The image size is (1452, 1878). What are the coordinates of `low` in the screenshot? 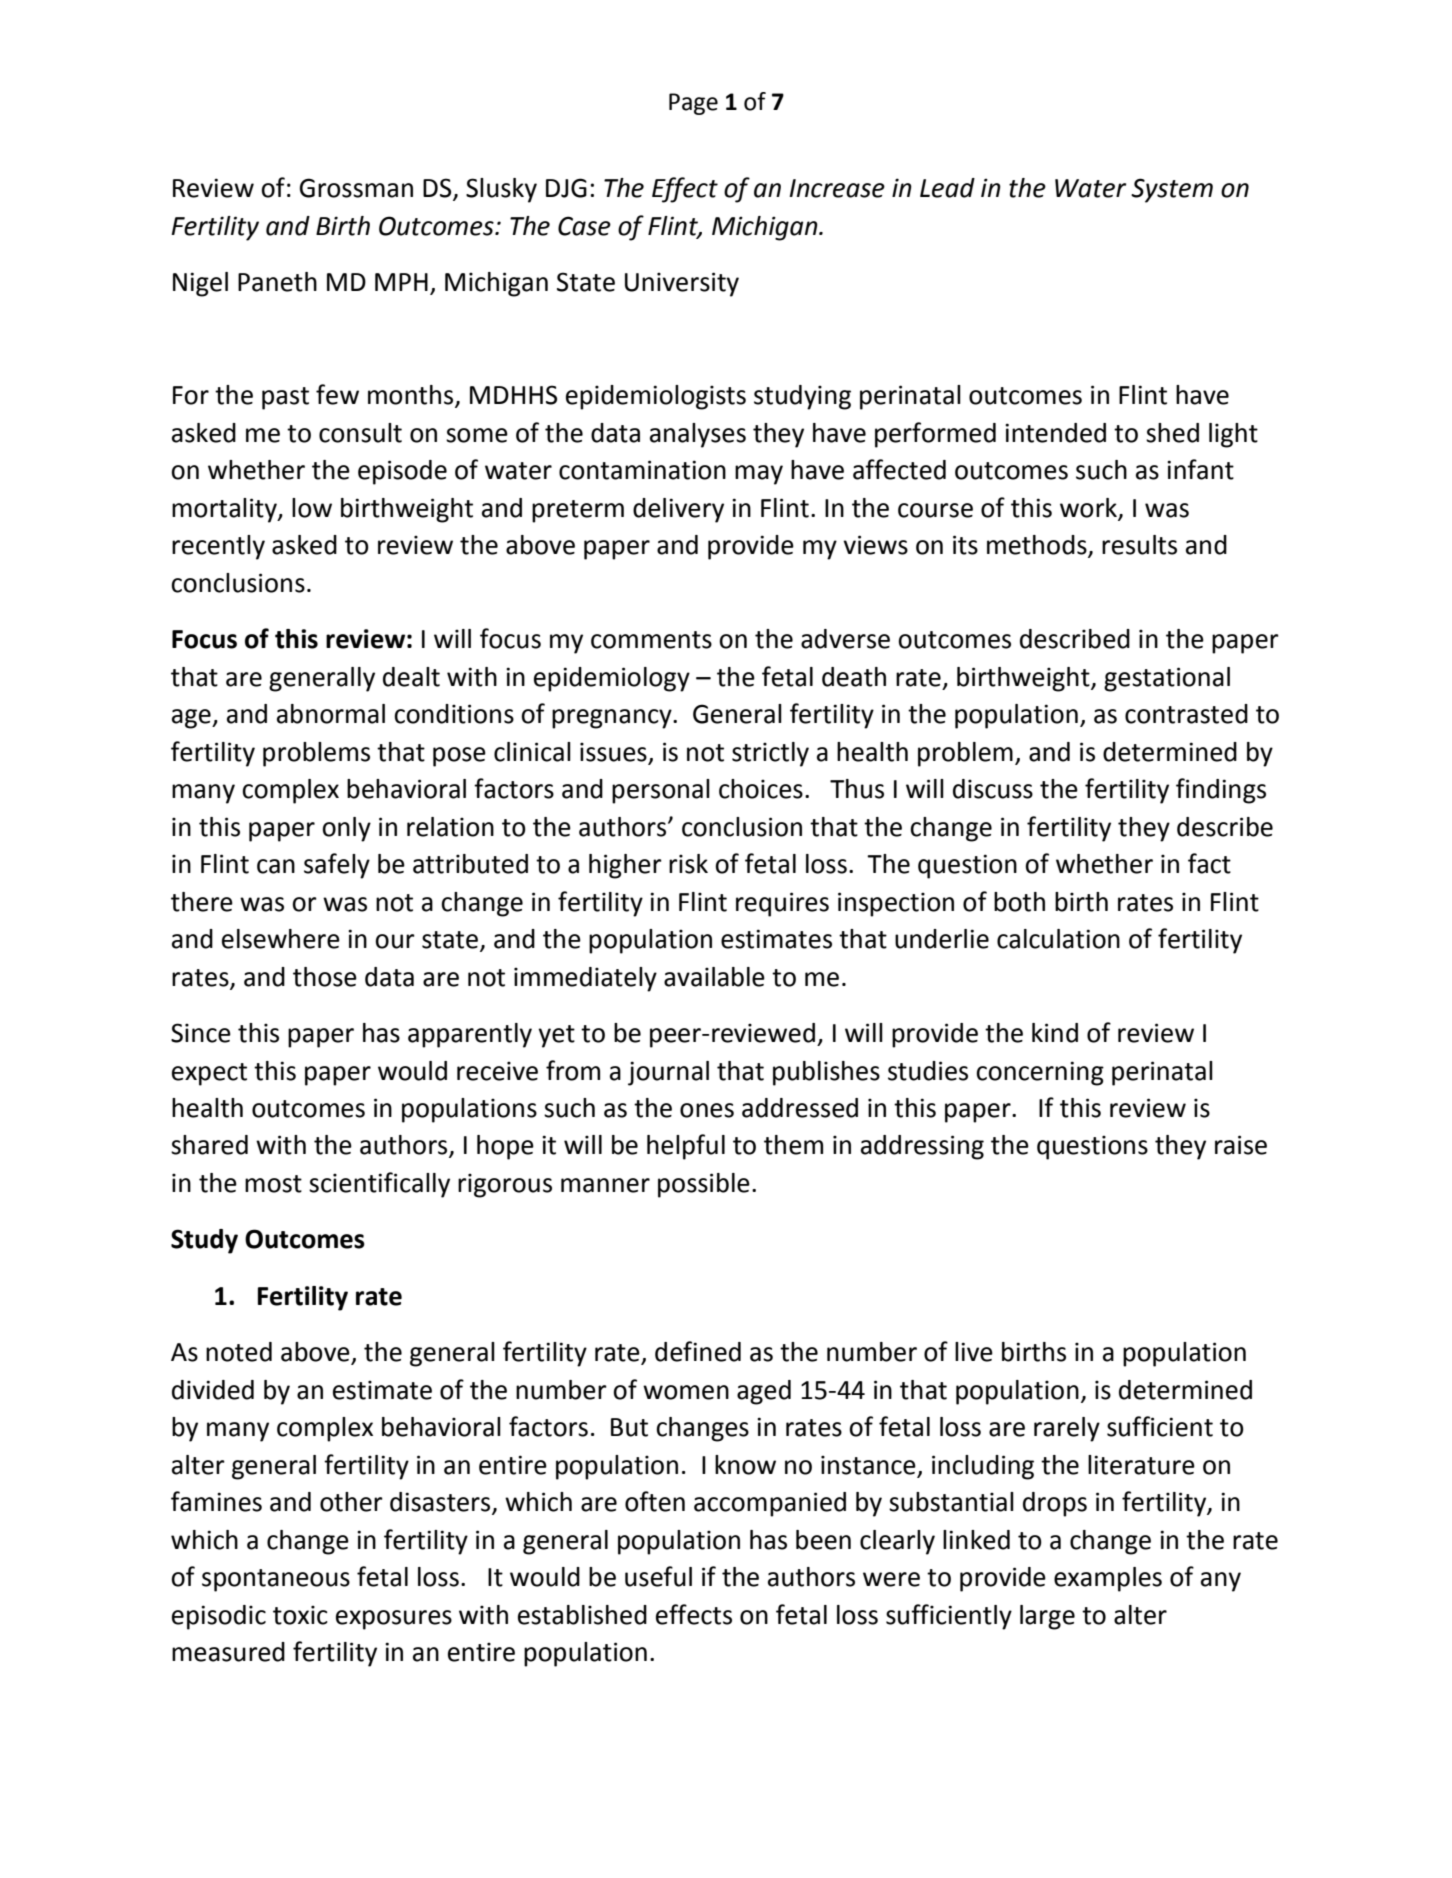 It's located at (312, 508).
